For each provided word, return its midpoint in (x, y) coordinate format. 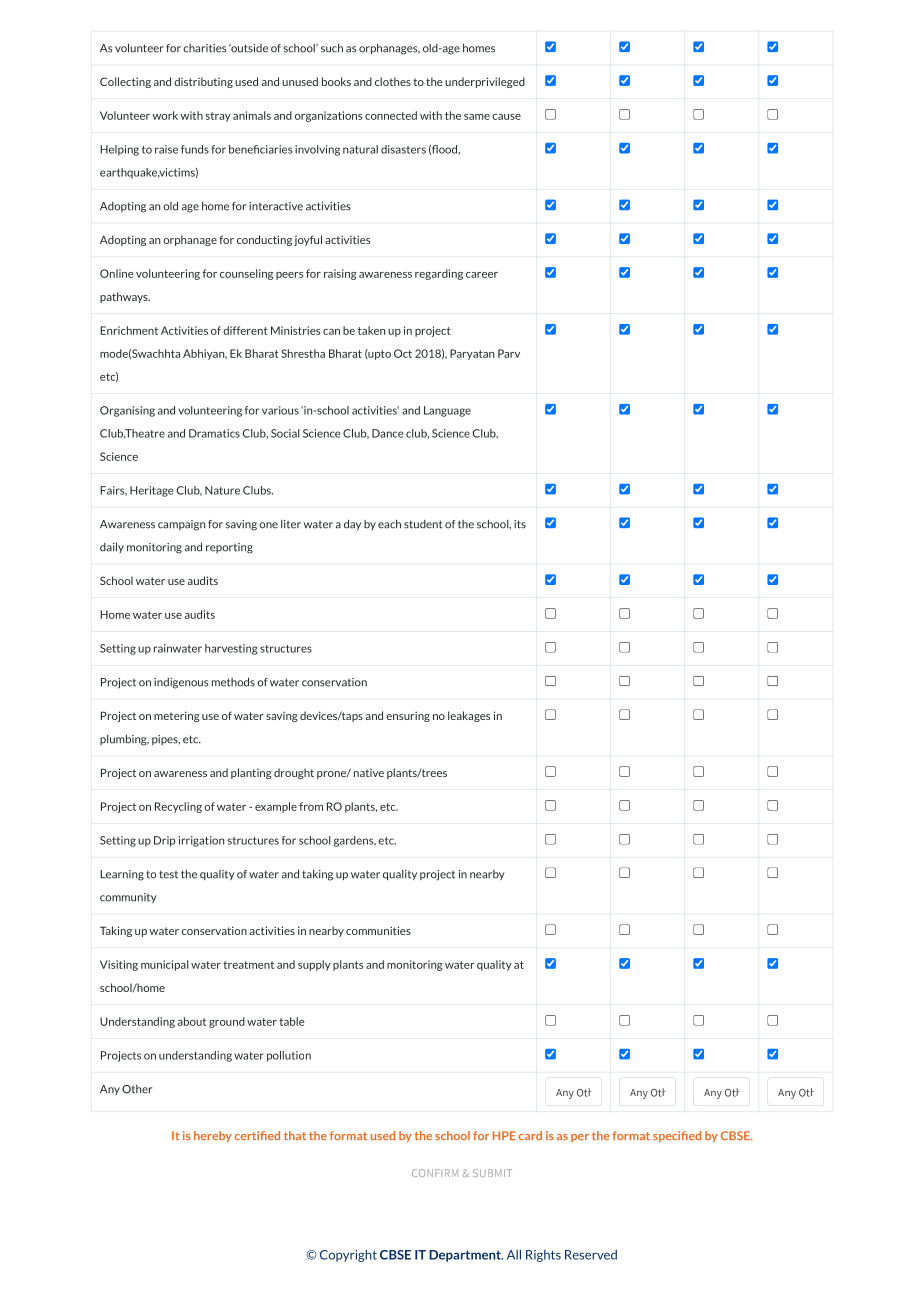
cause (506, 117)
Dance (387, 433)
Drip (164, 841)
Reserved (591, 1255)
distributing (203, 82)
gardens (355, 841)
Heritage (151, 491)
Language (447, 411)
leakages (469, 716)
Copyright (348, 1256)
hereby (213, 1136)
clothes (393, 81)
